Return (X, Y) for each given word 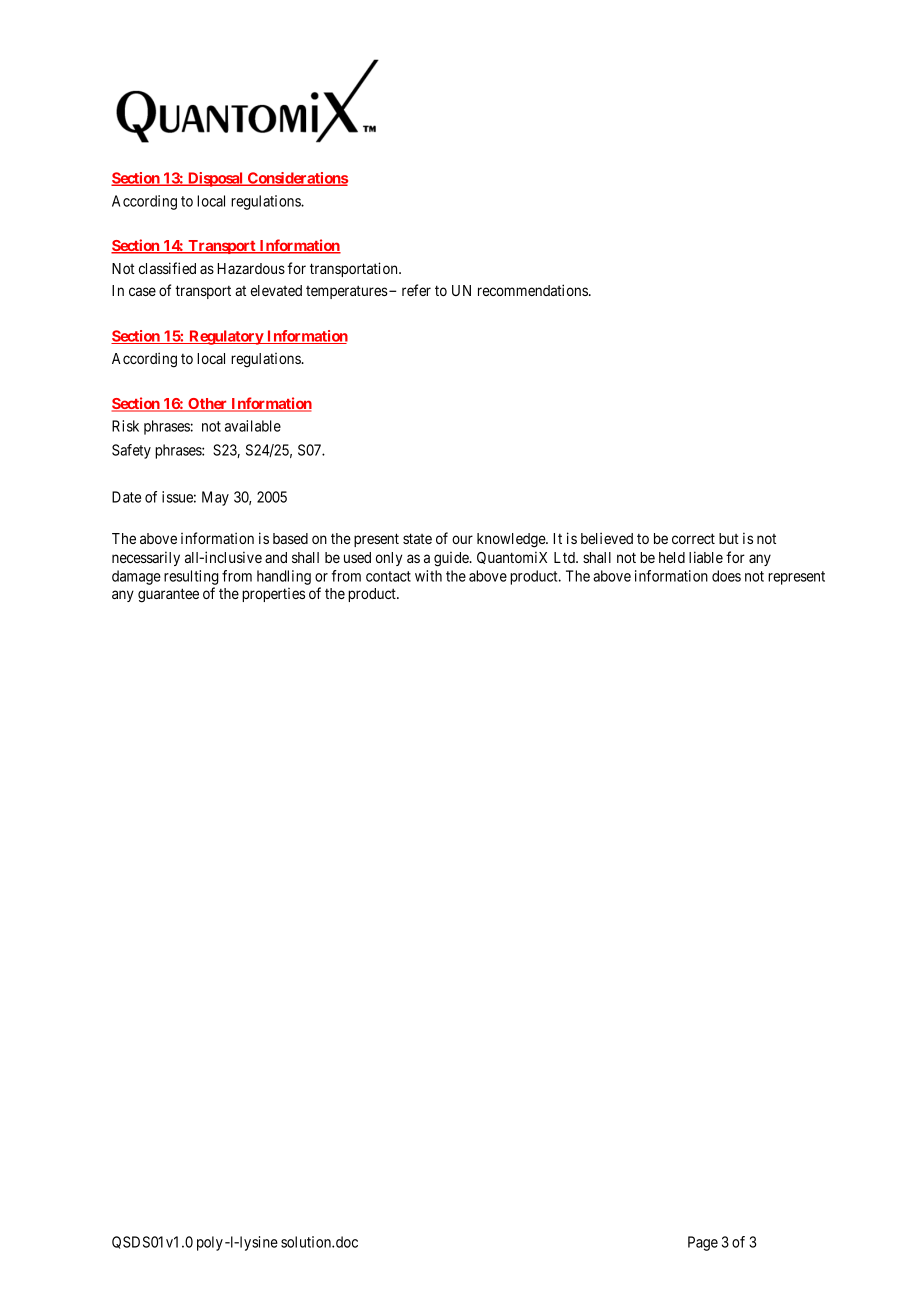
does (726, 576)
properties (273, 595)
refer (416, 290)
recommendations (533, 290)
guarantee (168, 595)
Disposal (215, 179)
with (428, 576)
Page (703, 1243)
